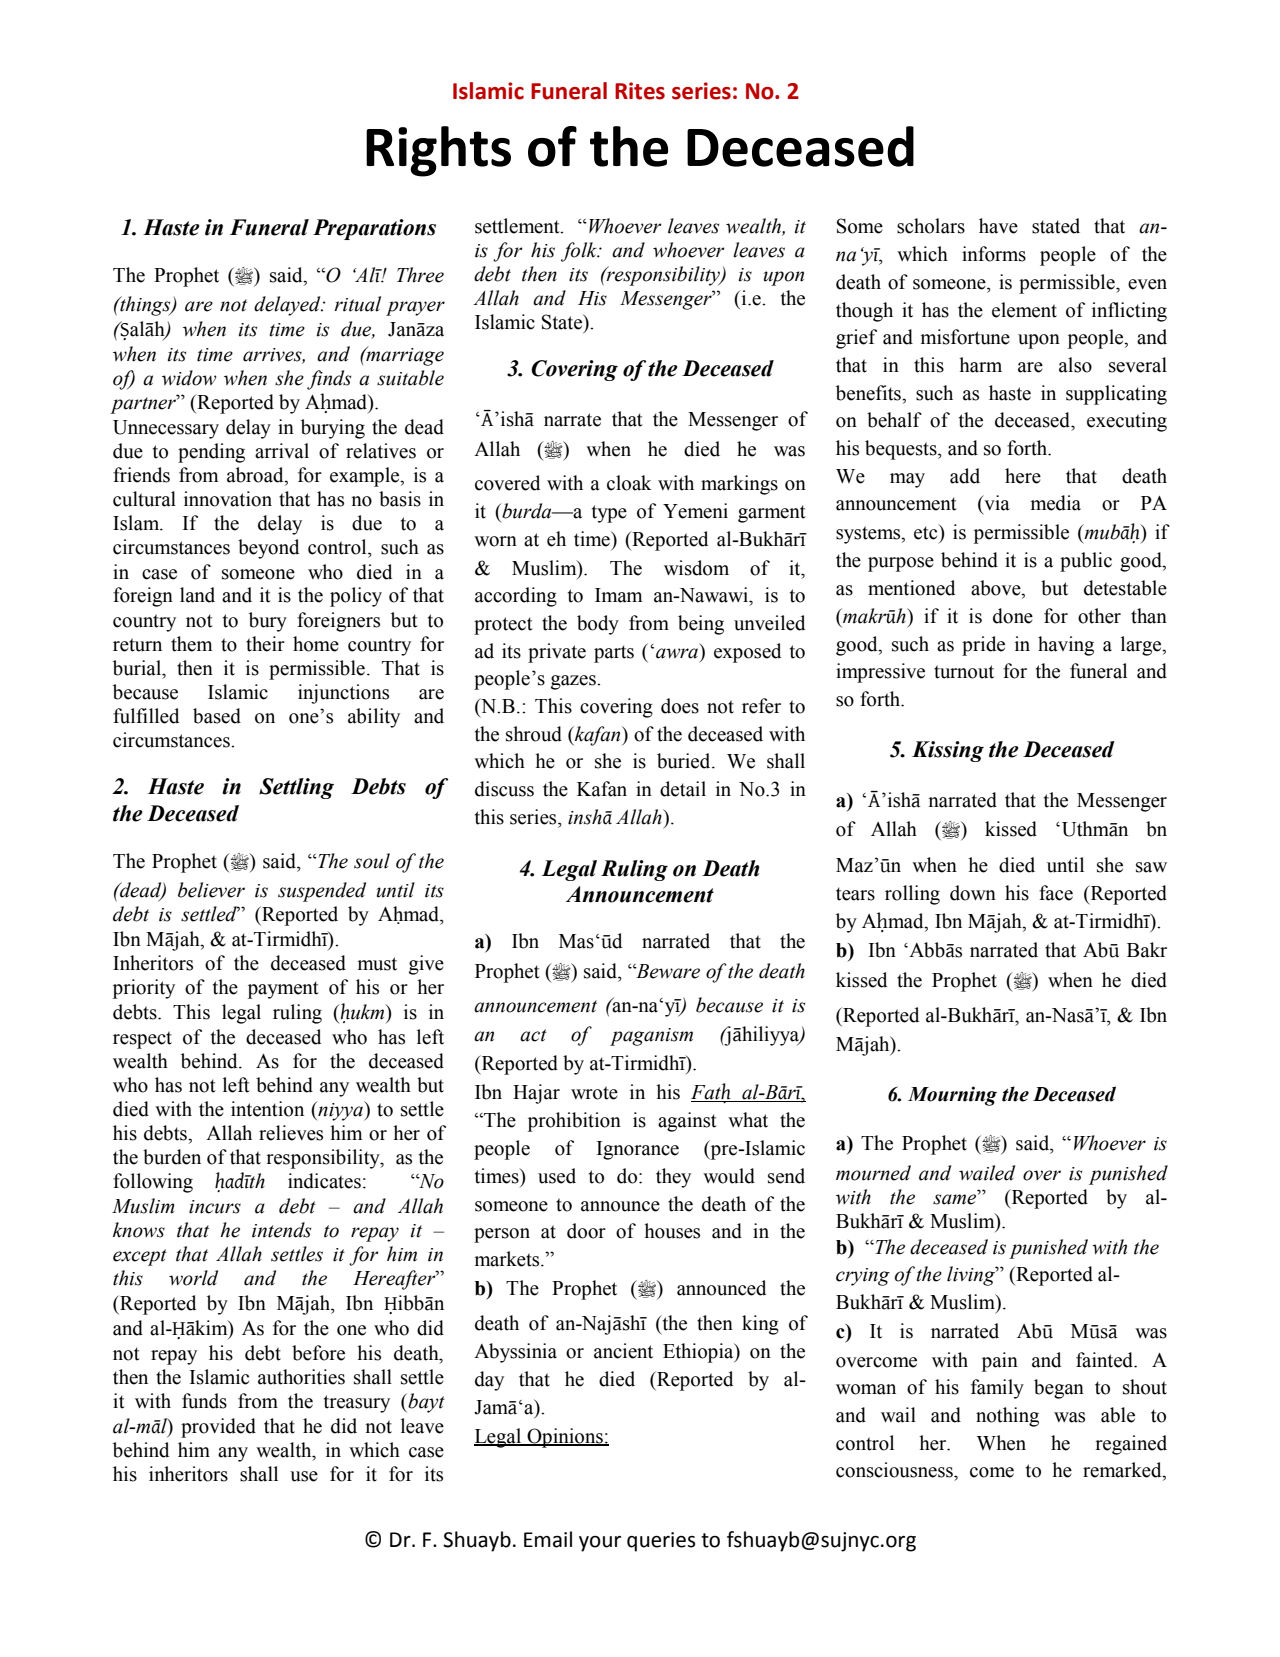 The image size is (1280, 1657). Describe the element at coordinates (296, 788) in the screenshot. I see `Settling` at that location.
